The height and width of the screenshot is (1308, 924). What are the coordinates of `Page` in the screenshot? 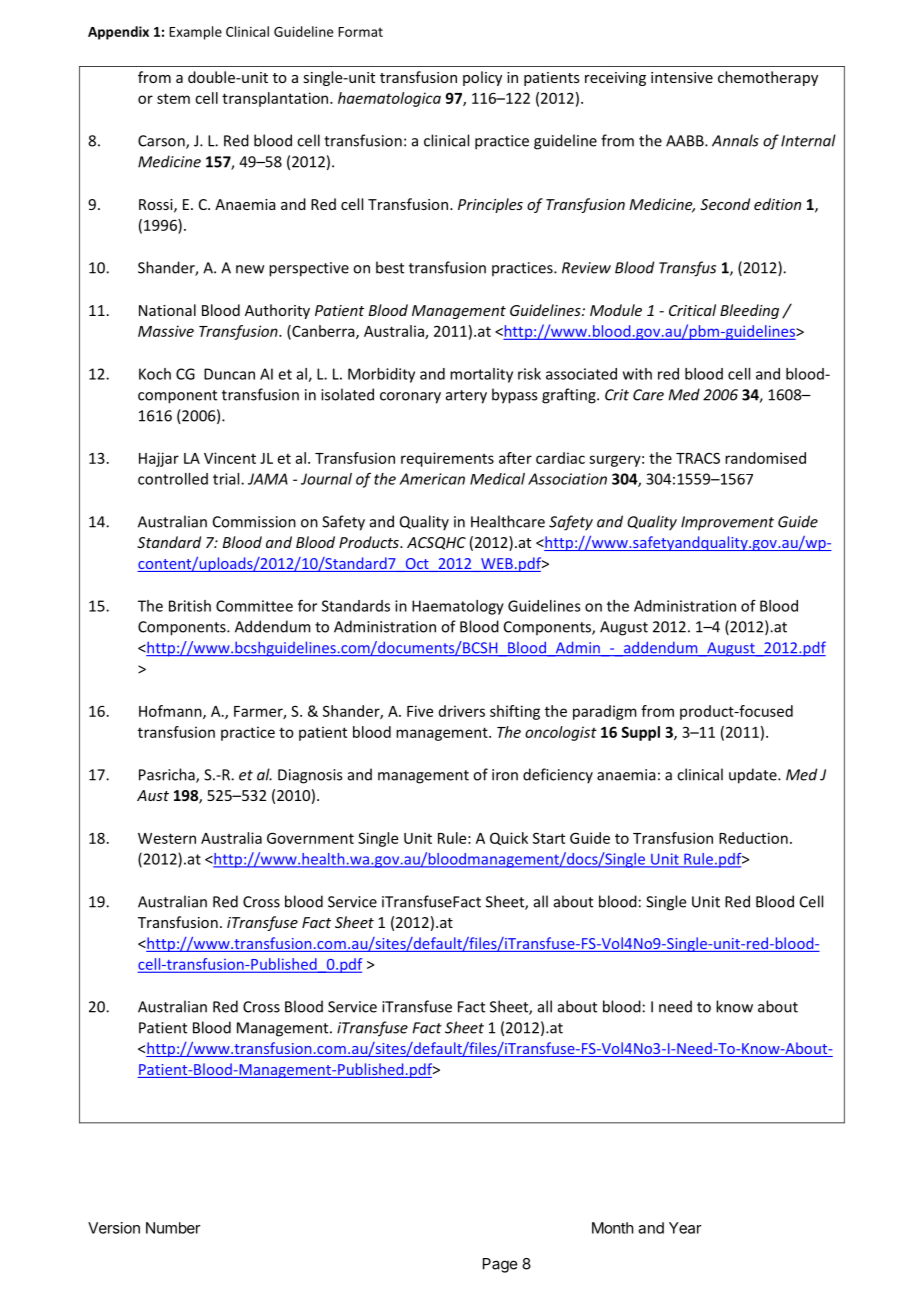 It's located at (500, 1265).
